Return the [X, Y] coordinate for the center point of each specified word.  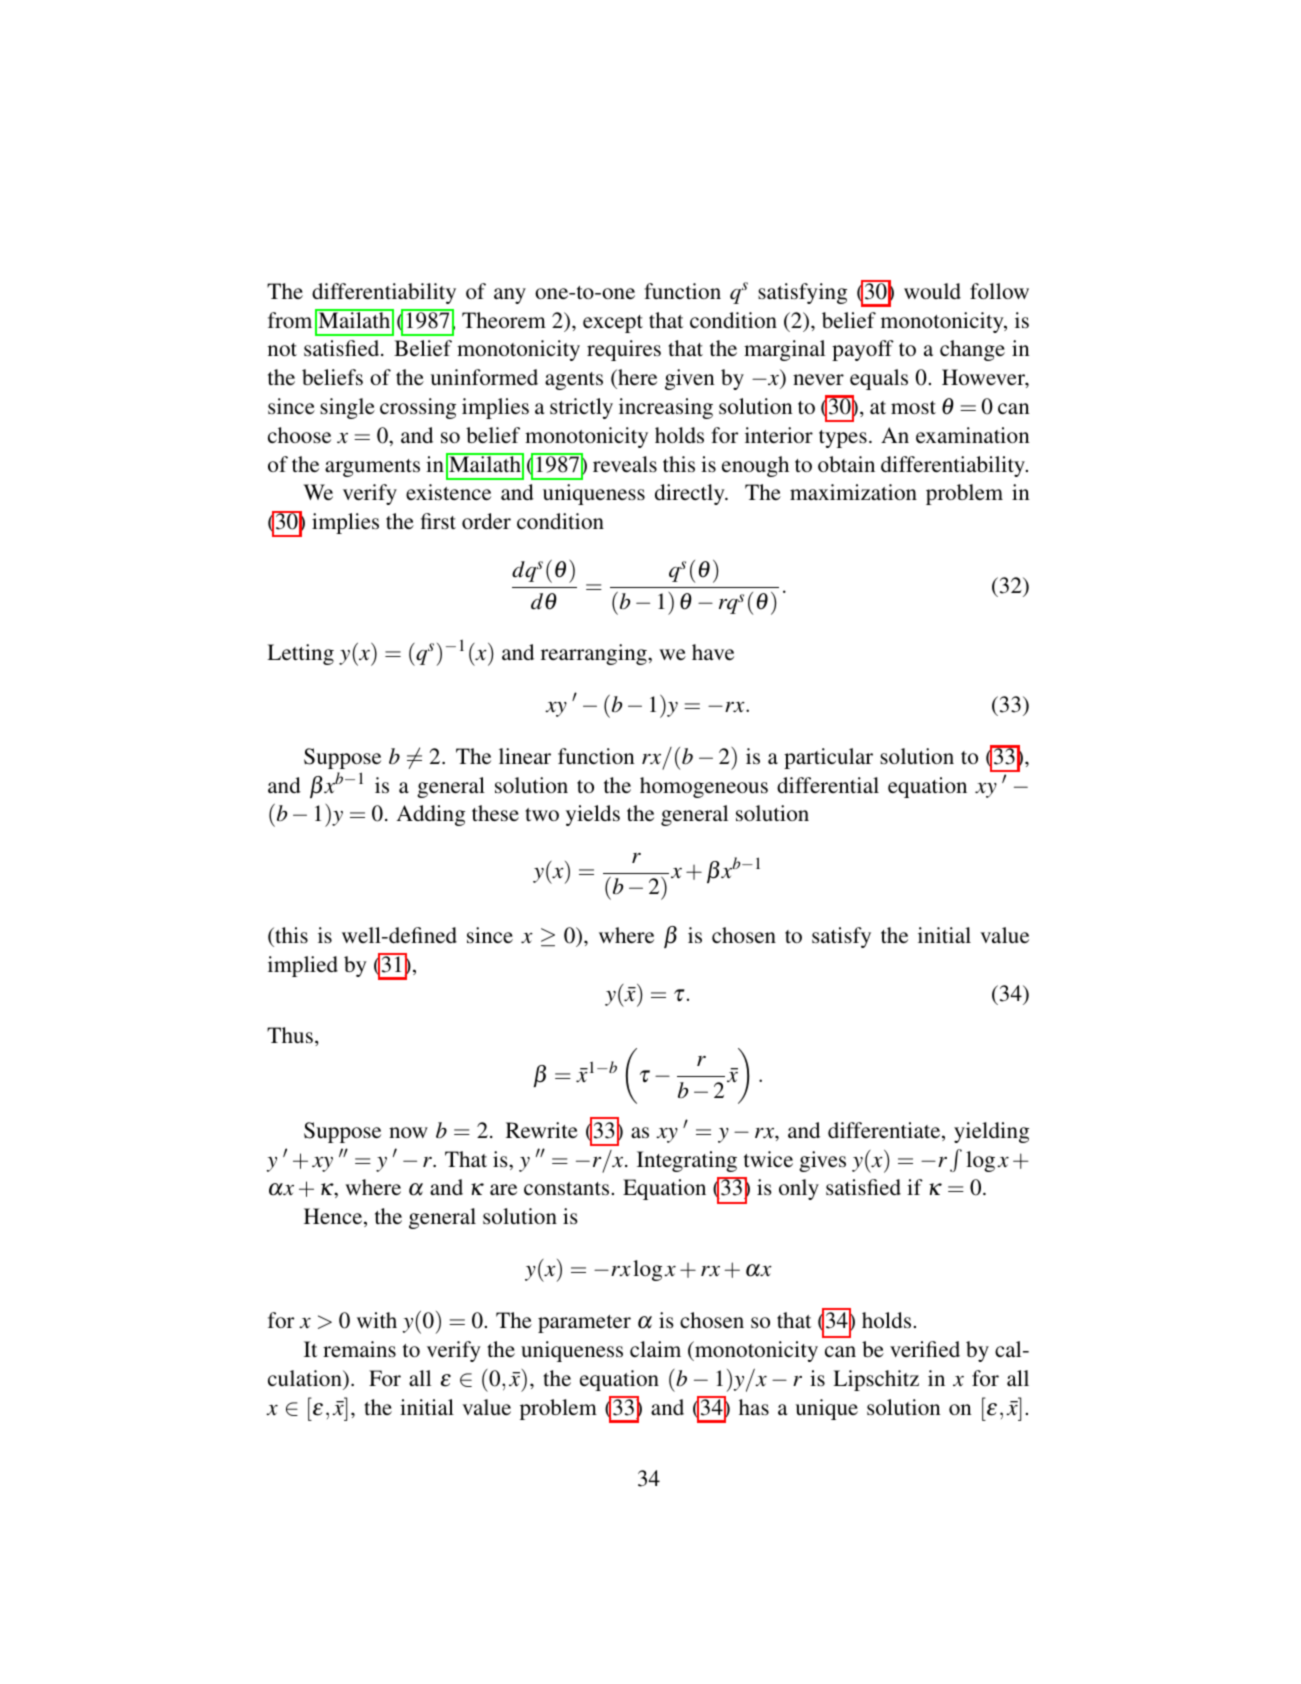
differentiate [885, 1131]
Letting [300, 654]
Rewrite [542, 1130]
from [290, 320]
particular [828, 758]
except [613, 324]
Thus [290, 1035]
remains [359, 1349]
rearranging [595, 654]
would [932, 291]
